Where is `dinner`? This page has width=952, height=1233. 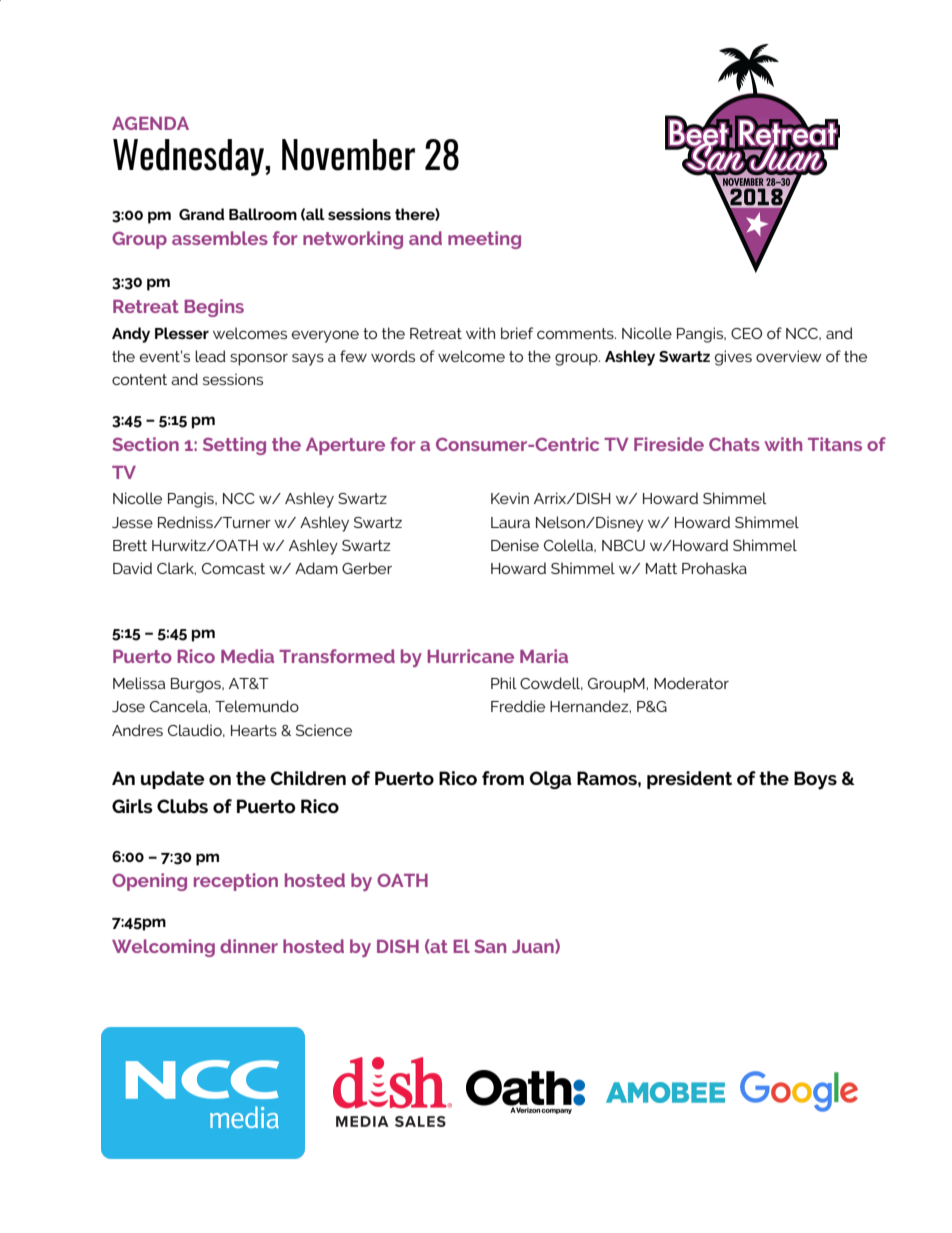
dinner is located at coordinates (249, 946).
